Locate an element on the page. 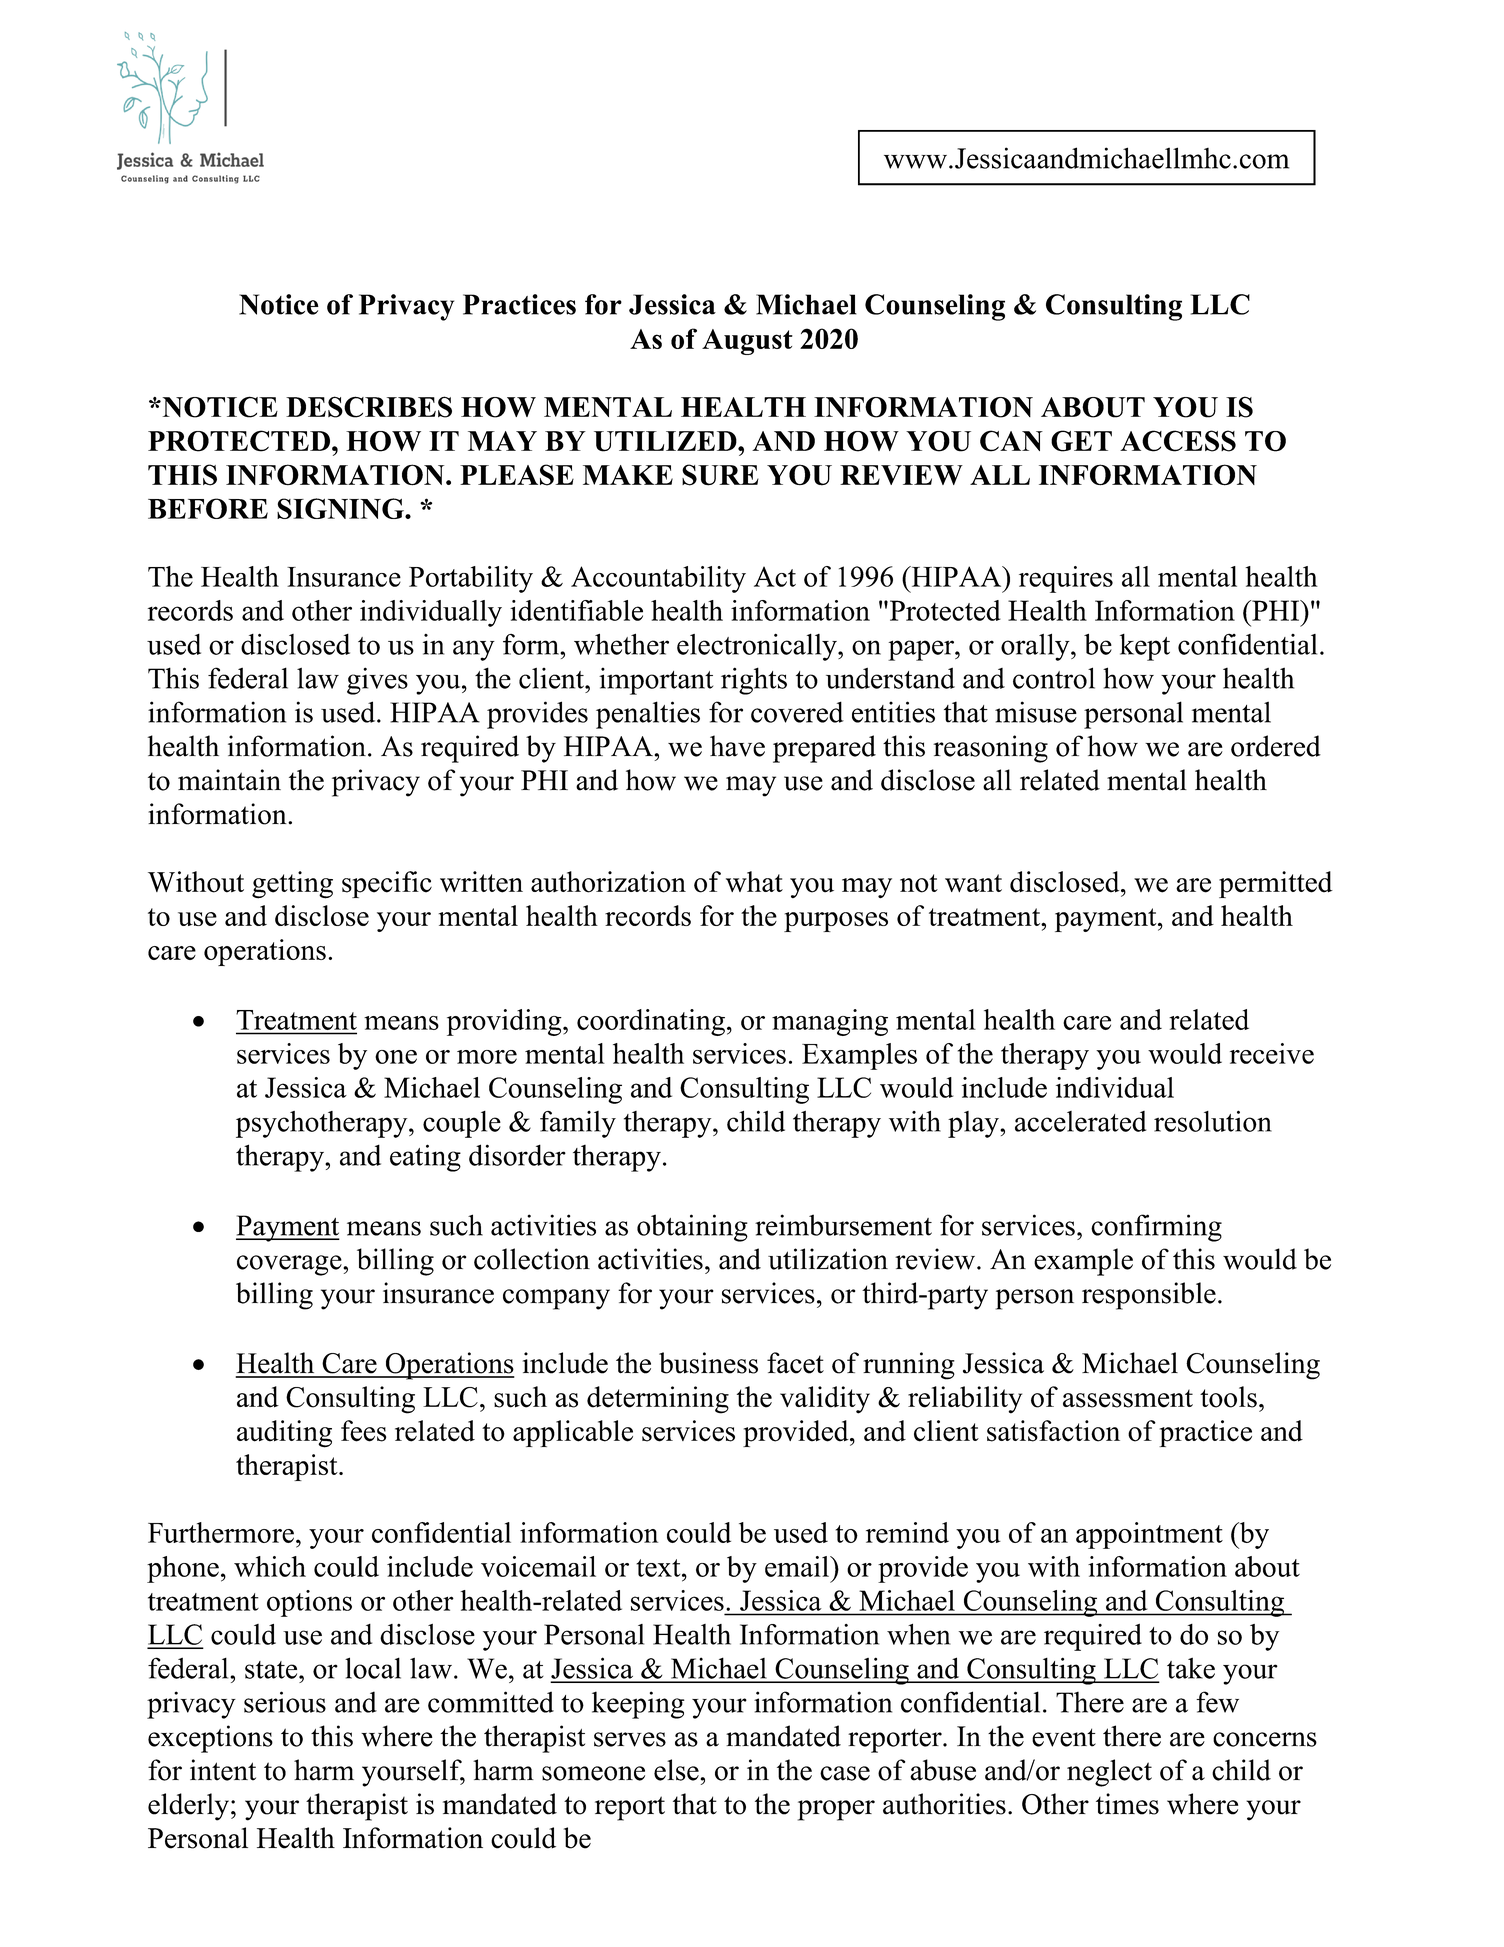 This page has width=1504, height=1947. DESCRIBES is located at coordinates (369, 407).
